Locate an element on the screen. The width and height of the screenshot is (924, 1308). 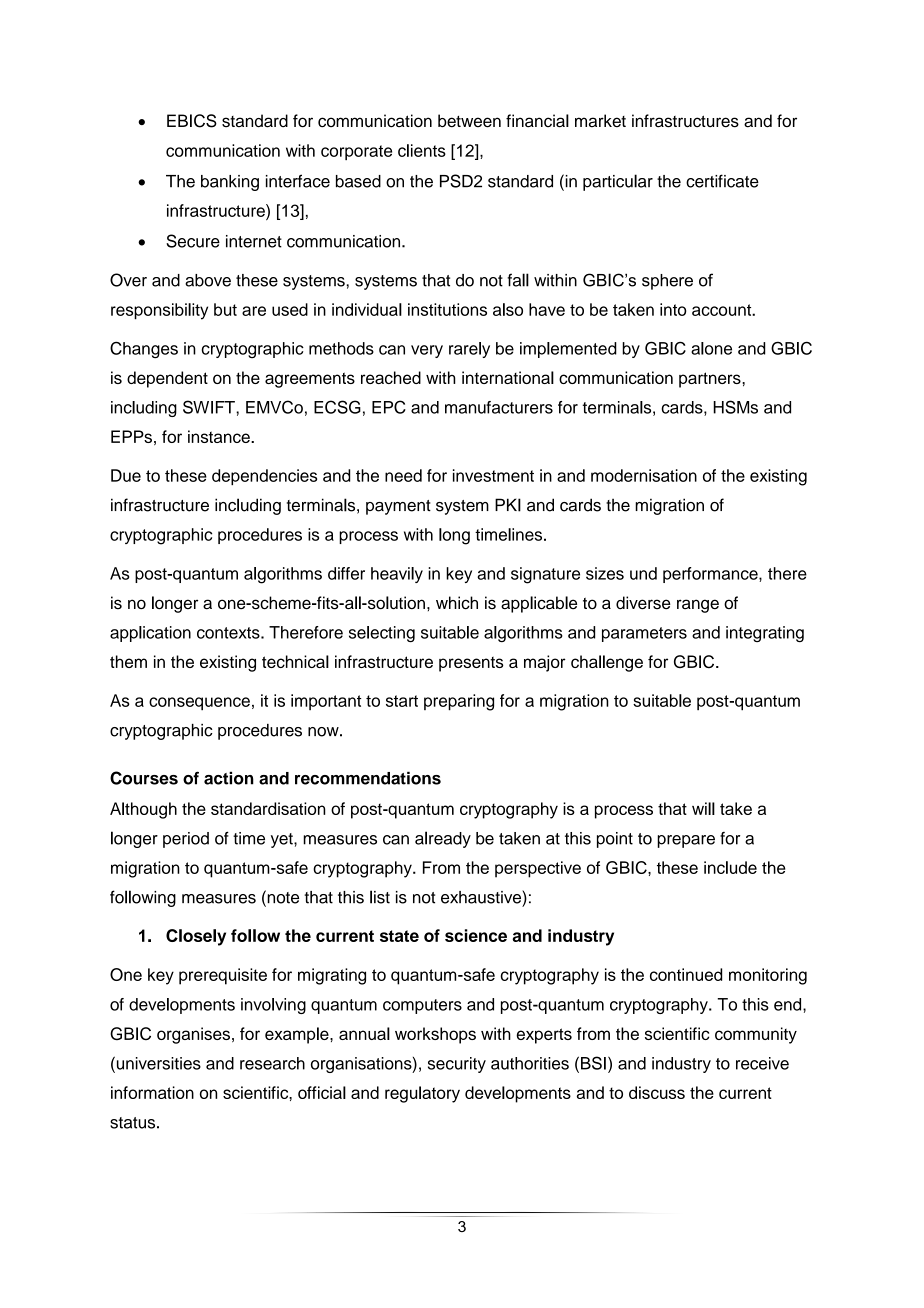
clients is located at coordinates (422, 150).
